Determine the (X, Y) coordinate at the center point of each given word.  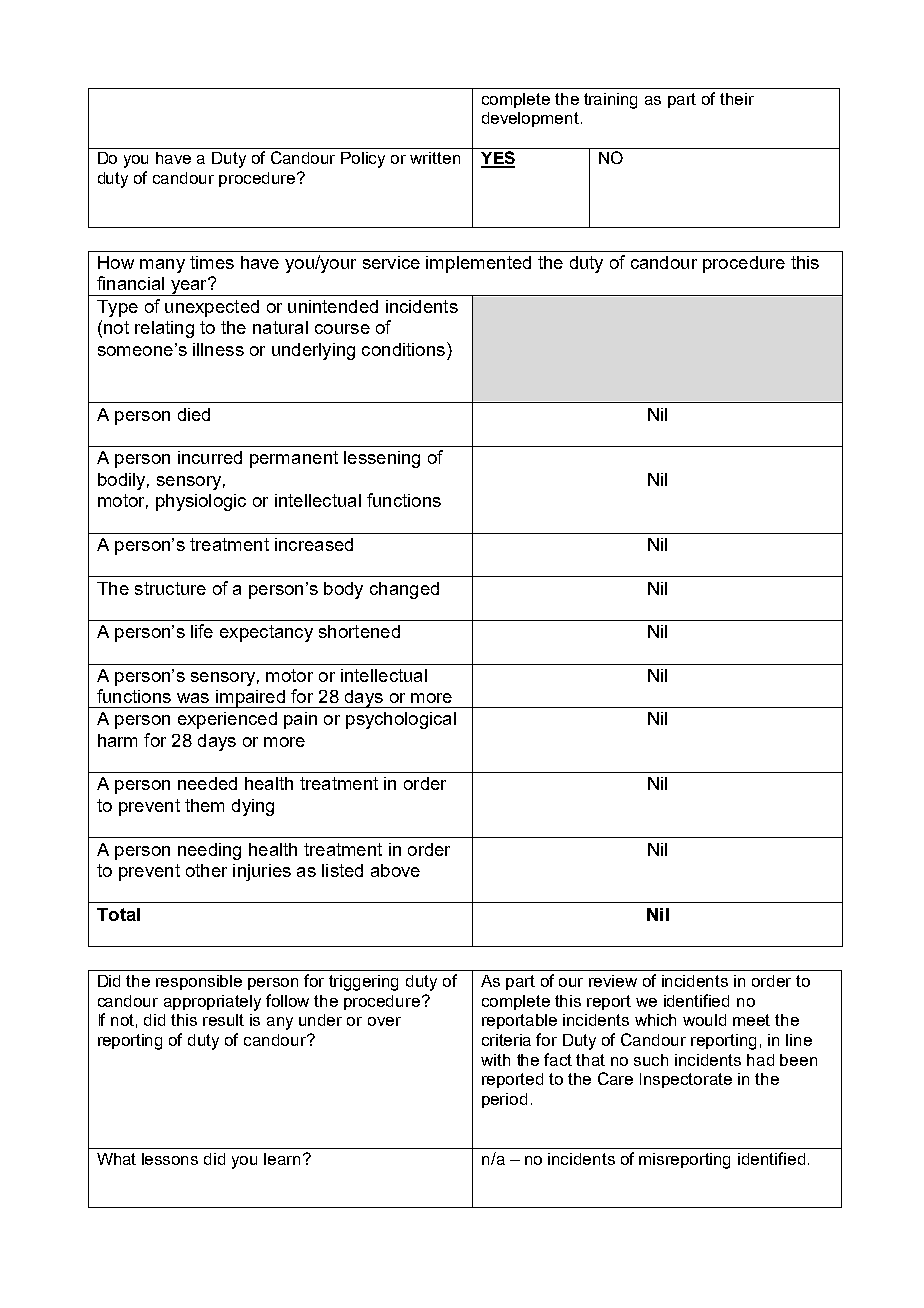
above (395, 870)
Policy (363, 160)
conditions (403, 349)
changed (404, 590)
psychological (401, 720)
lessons (170, 1159)
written (435, 158)
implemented (478, 264)
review (613, 981)
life (202, 631)
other (206, 870)
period (504, 1100)
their (737, 99)
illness (218, 349)
